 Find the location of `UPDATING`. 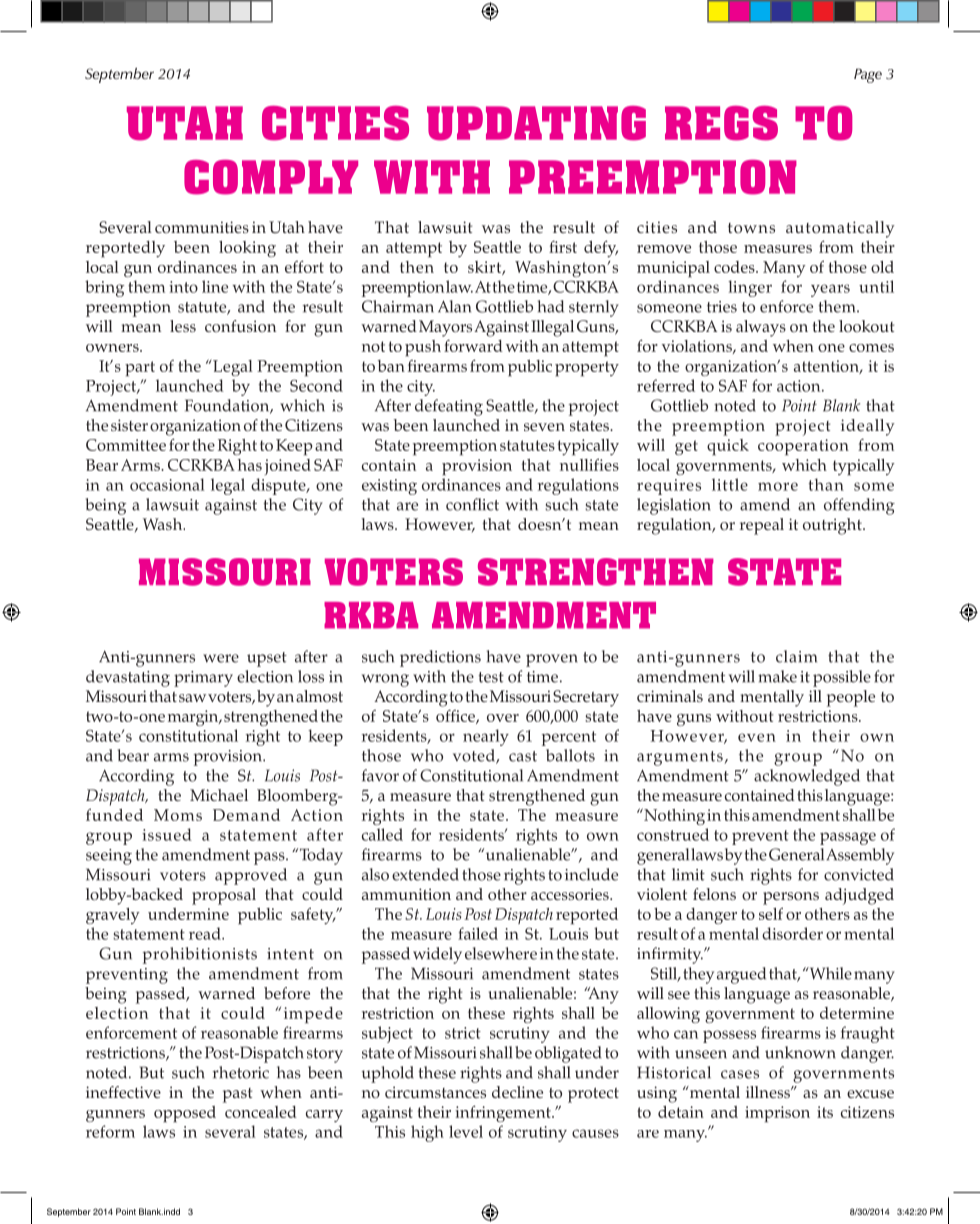

UPDATING is located at coordinates (536, 123).
